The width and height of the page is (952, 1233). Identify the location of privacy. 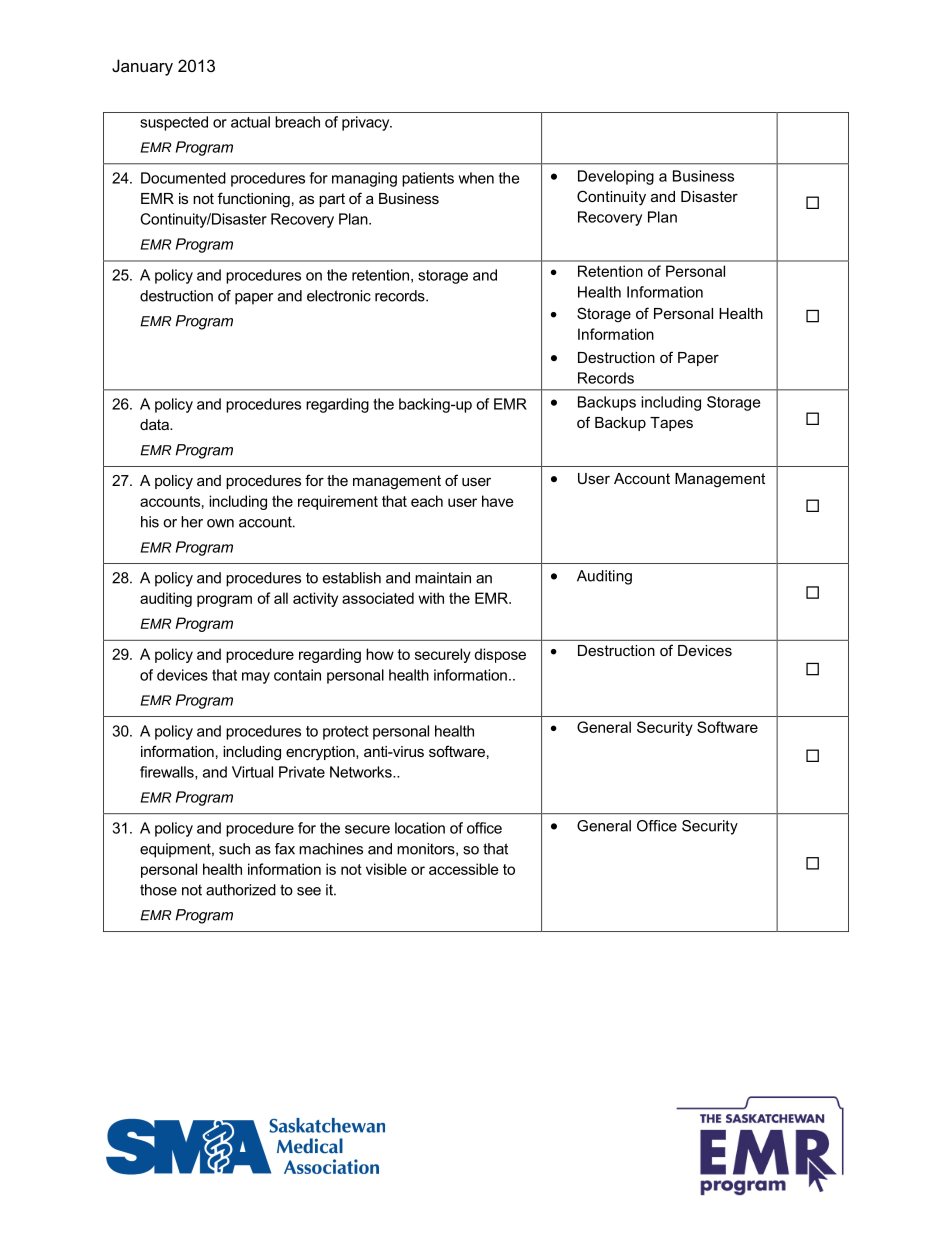
(367, 123).
